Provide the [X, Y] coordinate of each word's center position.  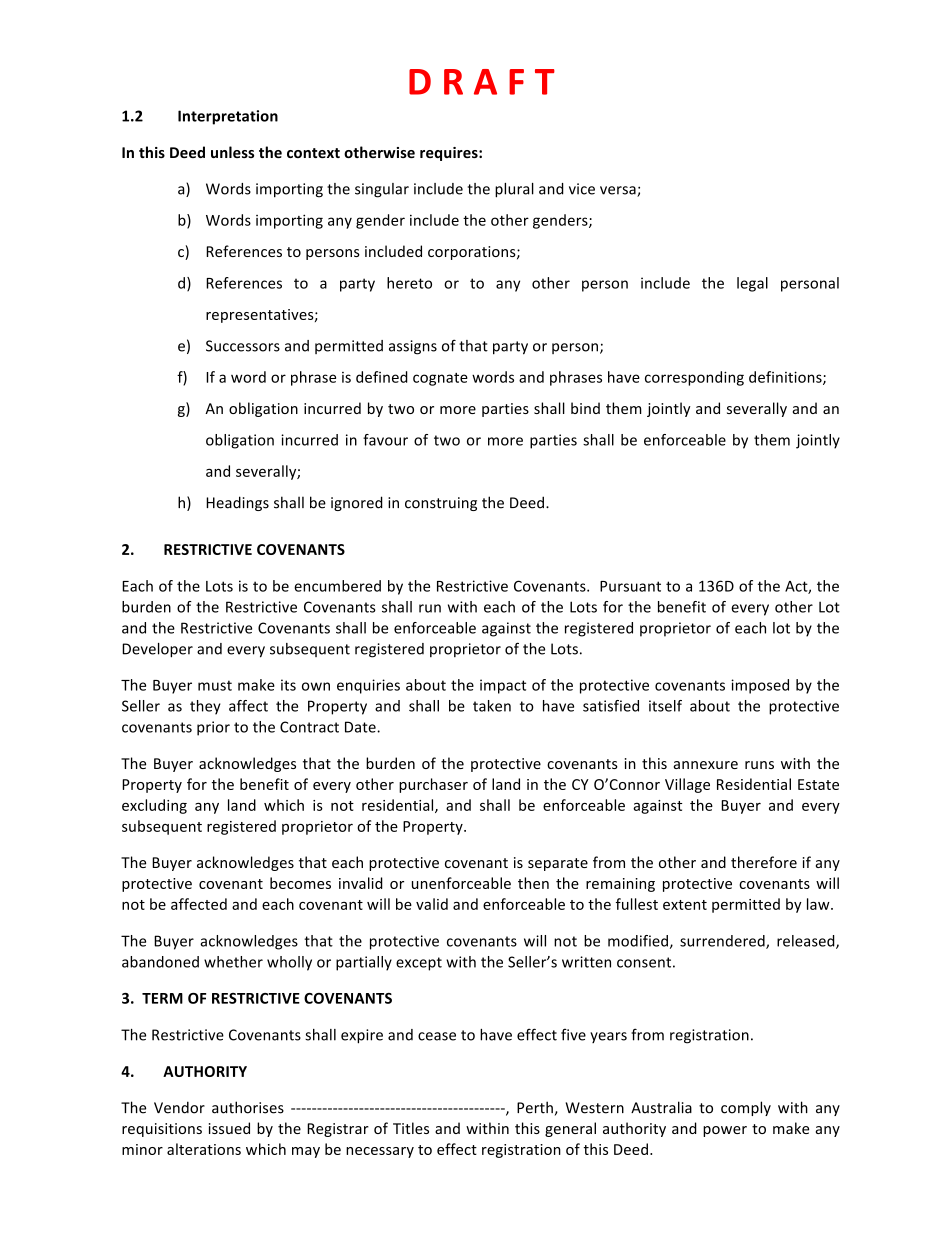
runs [759, 765]
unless [232, 152]
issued [229, 1128]
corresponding [694, 378]
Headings [237, 503]
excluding [154, 806]
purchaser [433, 785]
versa [619, 191]
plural [514, 190]
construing [441, 504]
